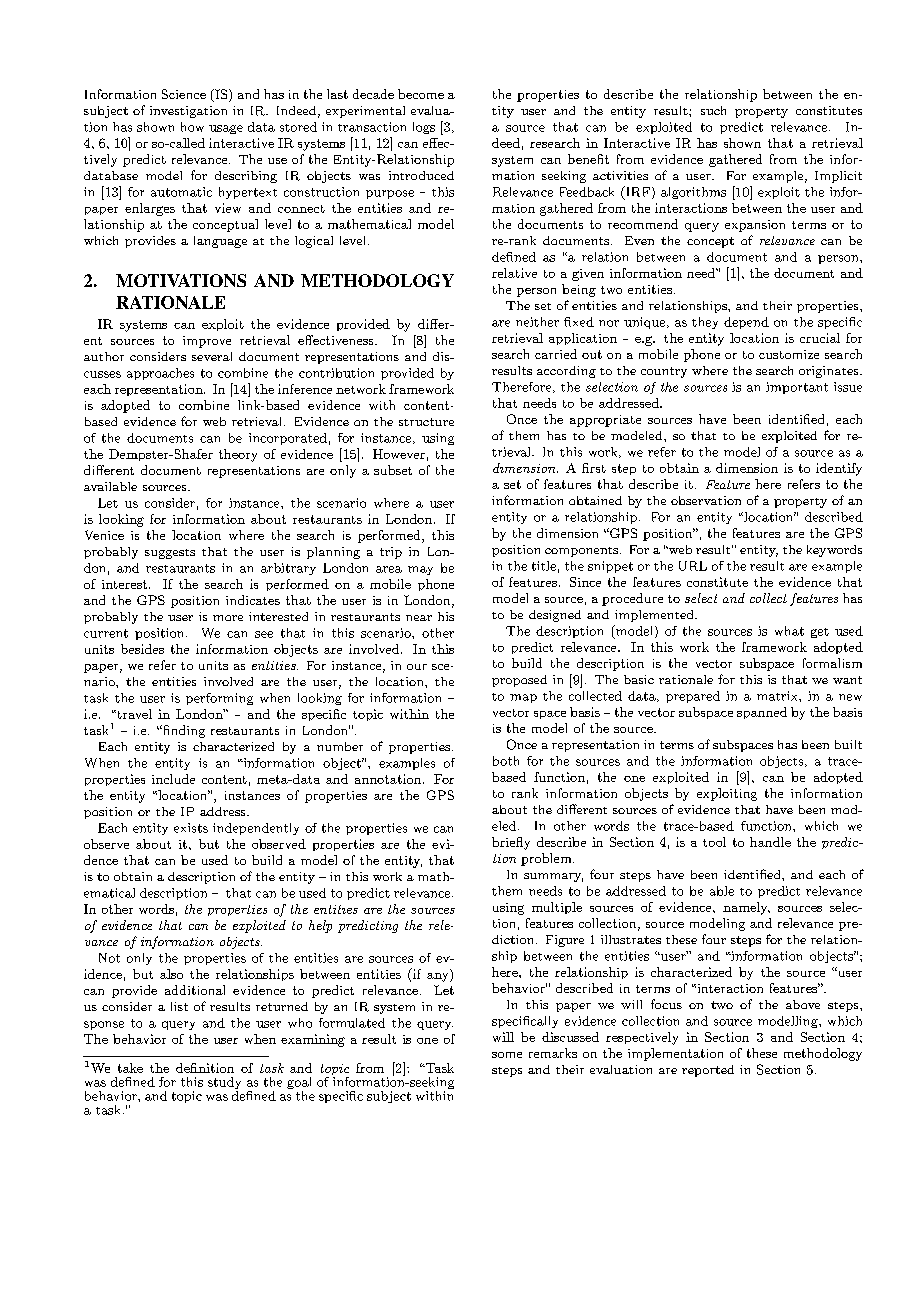 The image size is (924, 1308). I want to click on usage, so click(226, 129).
